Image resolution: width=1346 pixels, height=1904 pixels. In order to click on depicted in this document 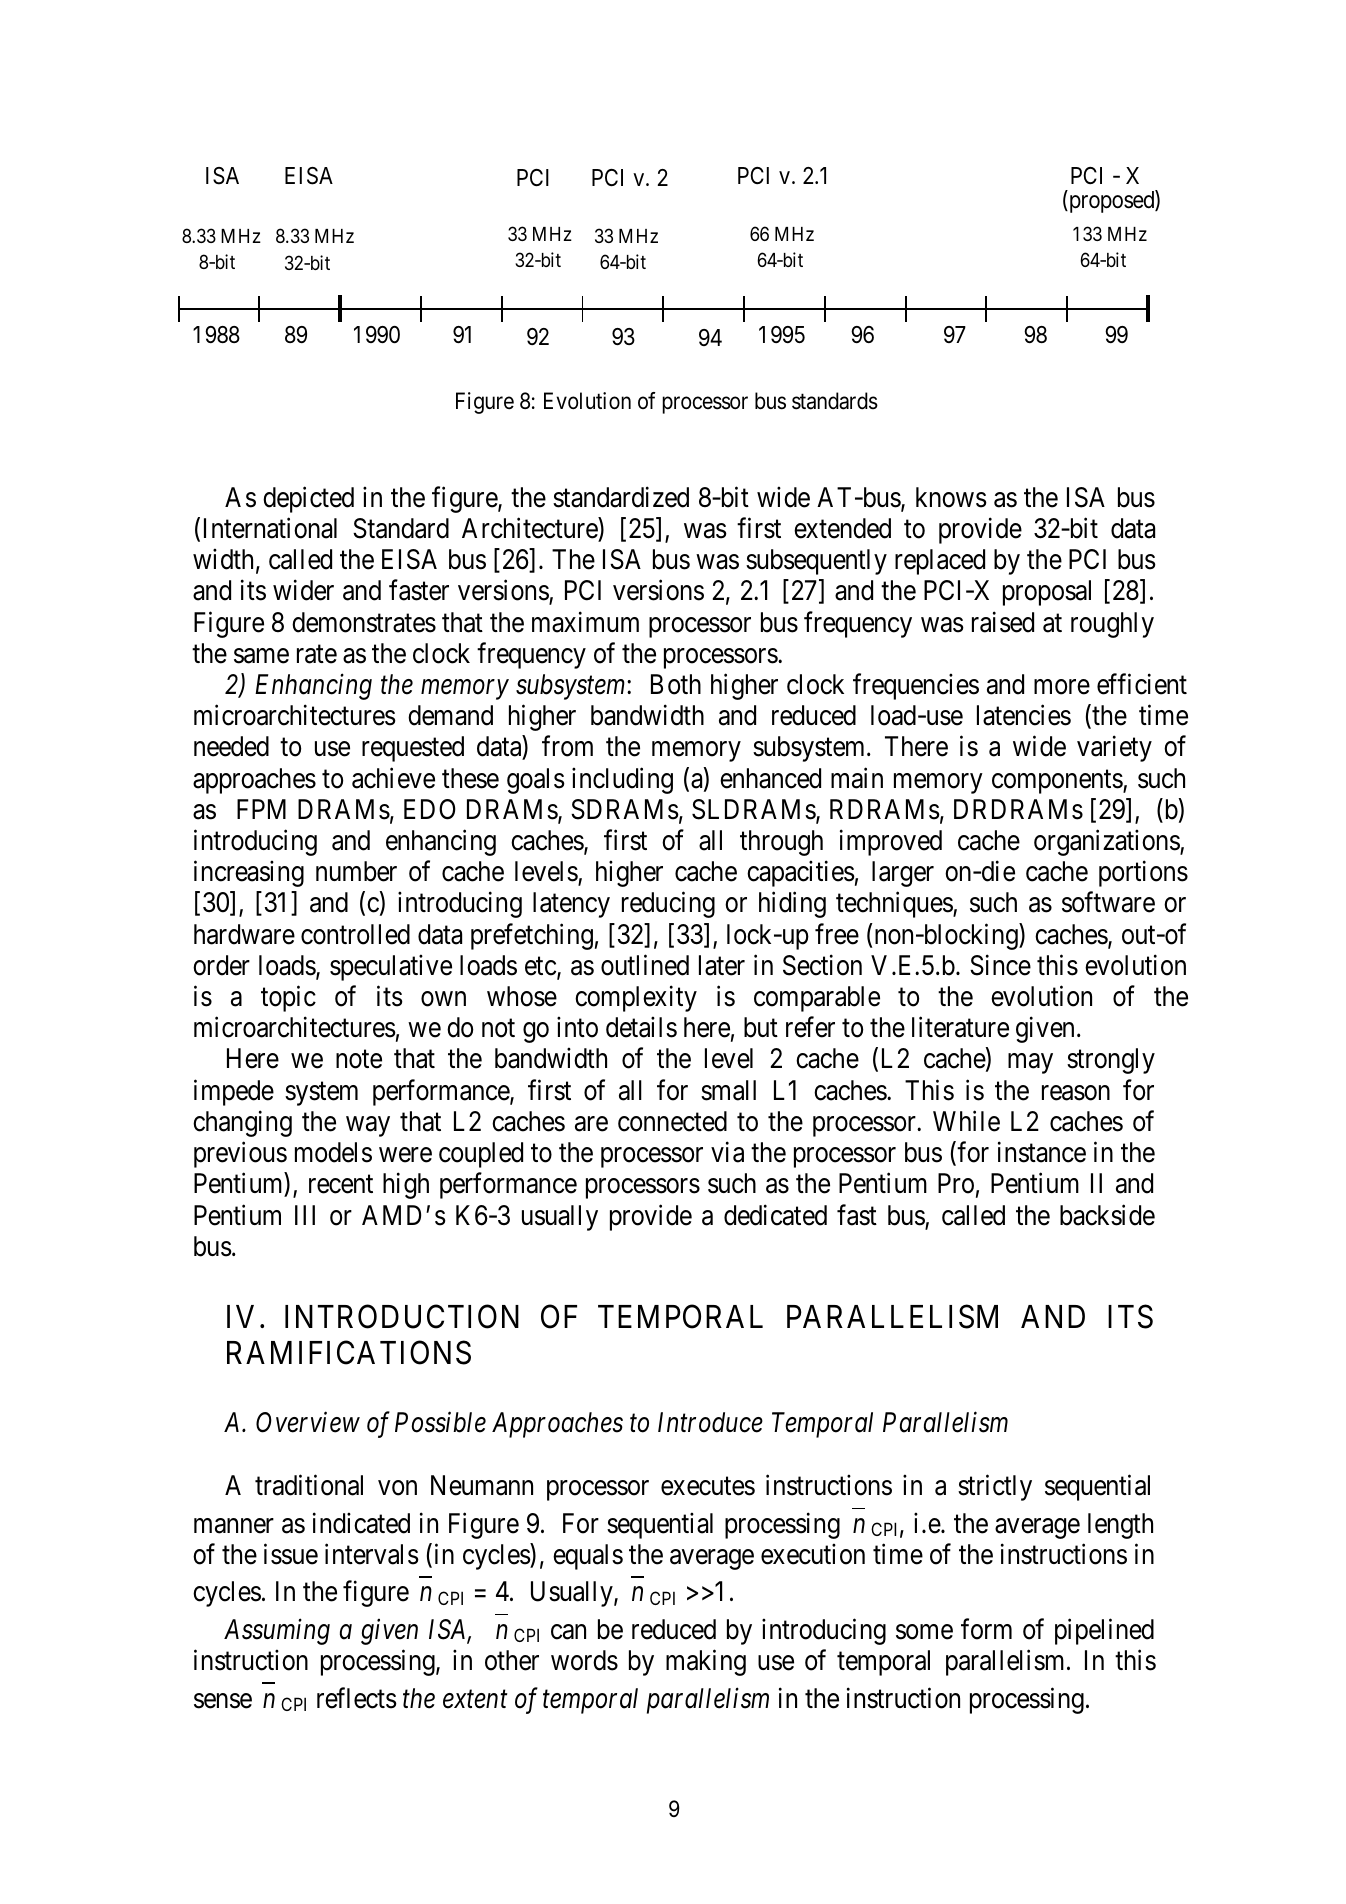, I will do `click(308, 499)`.
